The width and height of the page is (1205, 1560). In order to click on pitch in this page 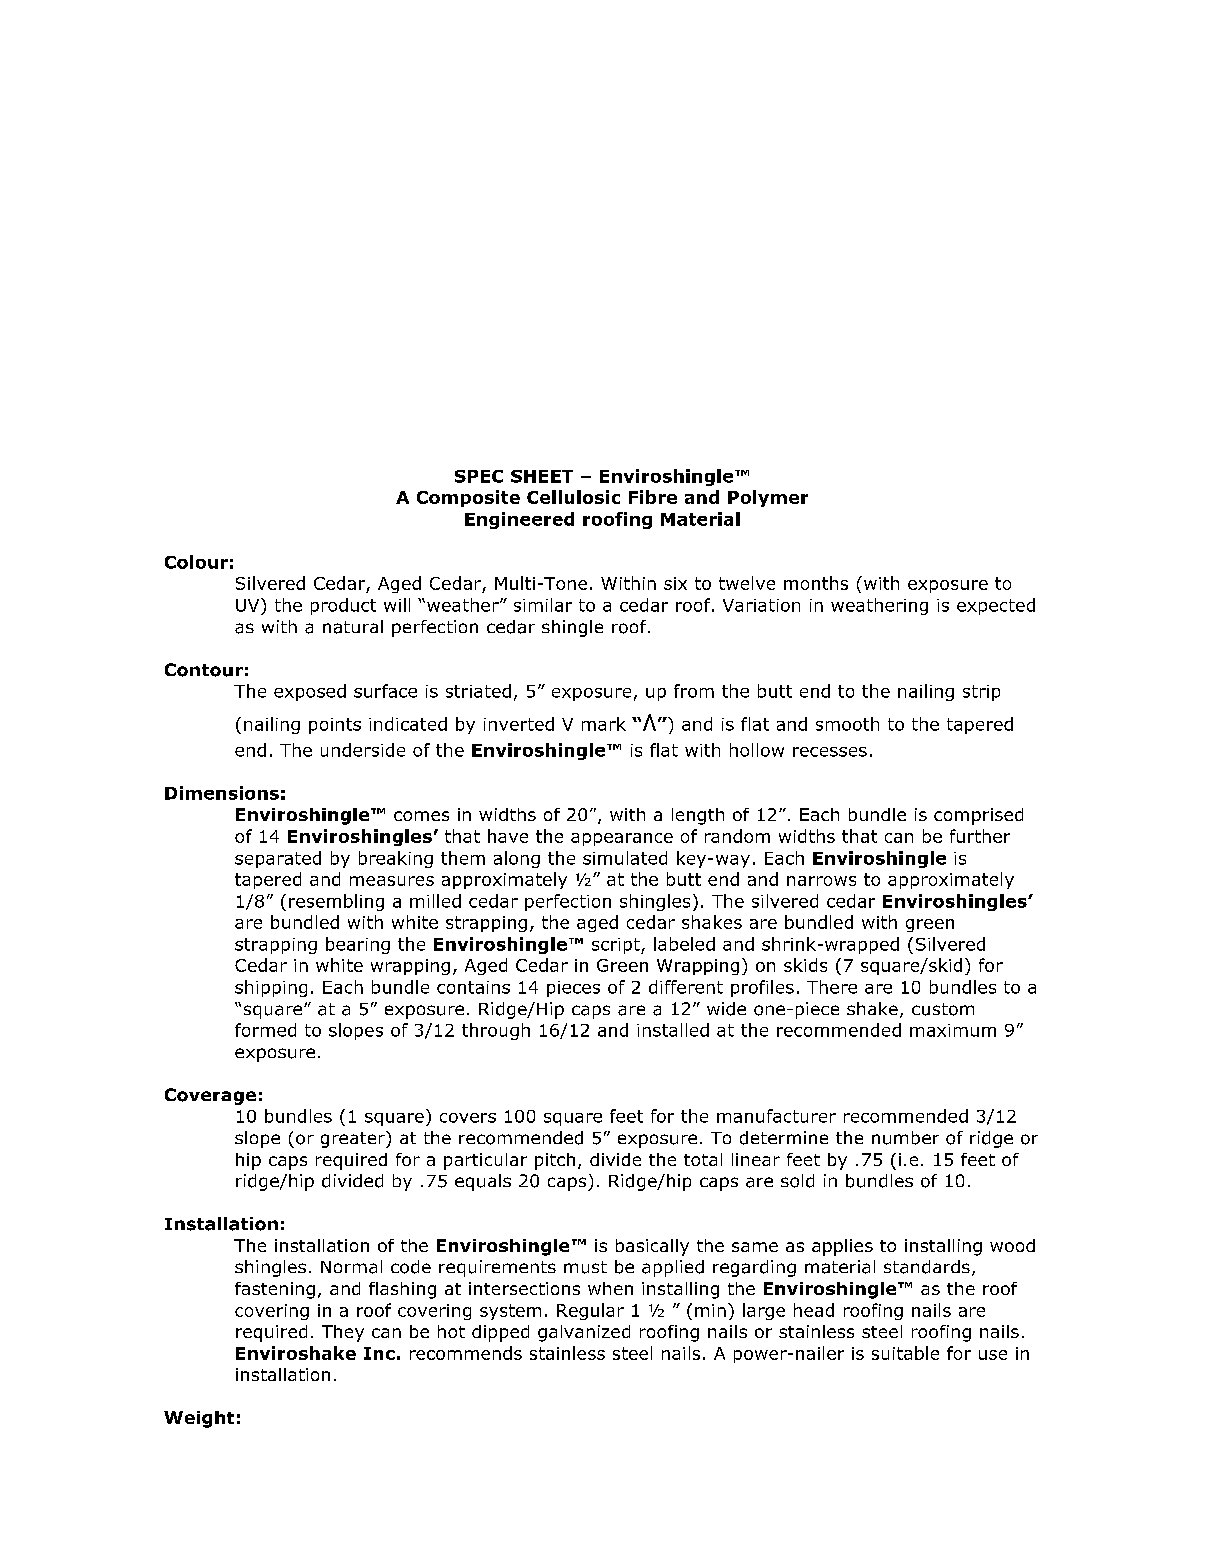, I will do `click(555, 1161)`.
